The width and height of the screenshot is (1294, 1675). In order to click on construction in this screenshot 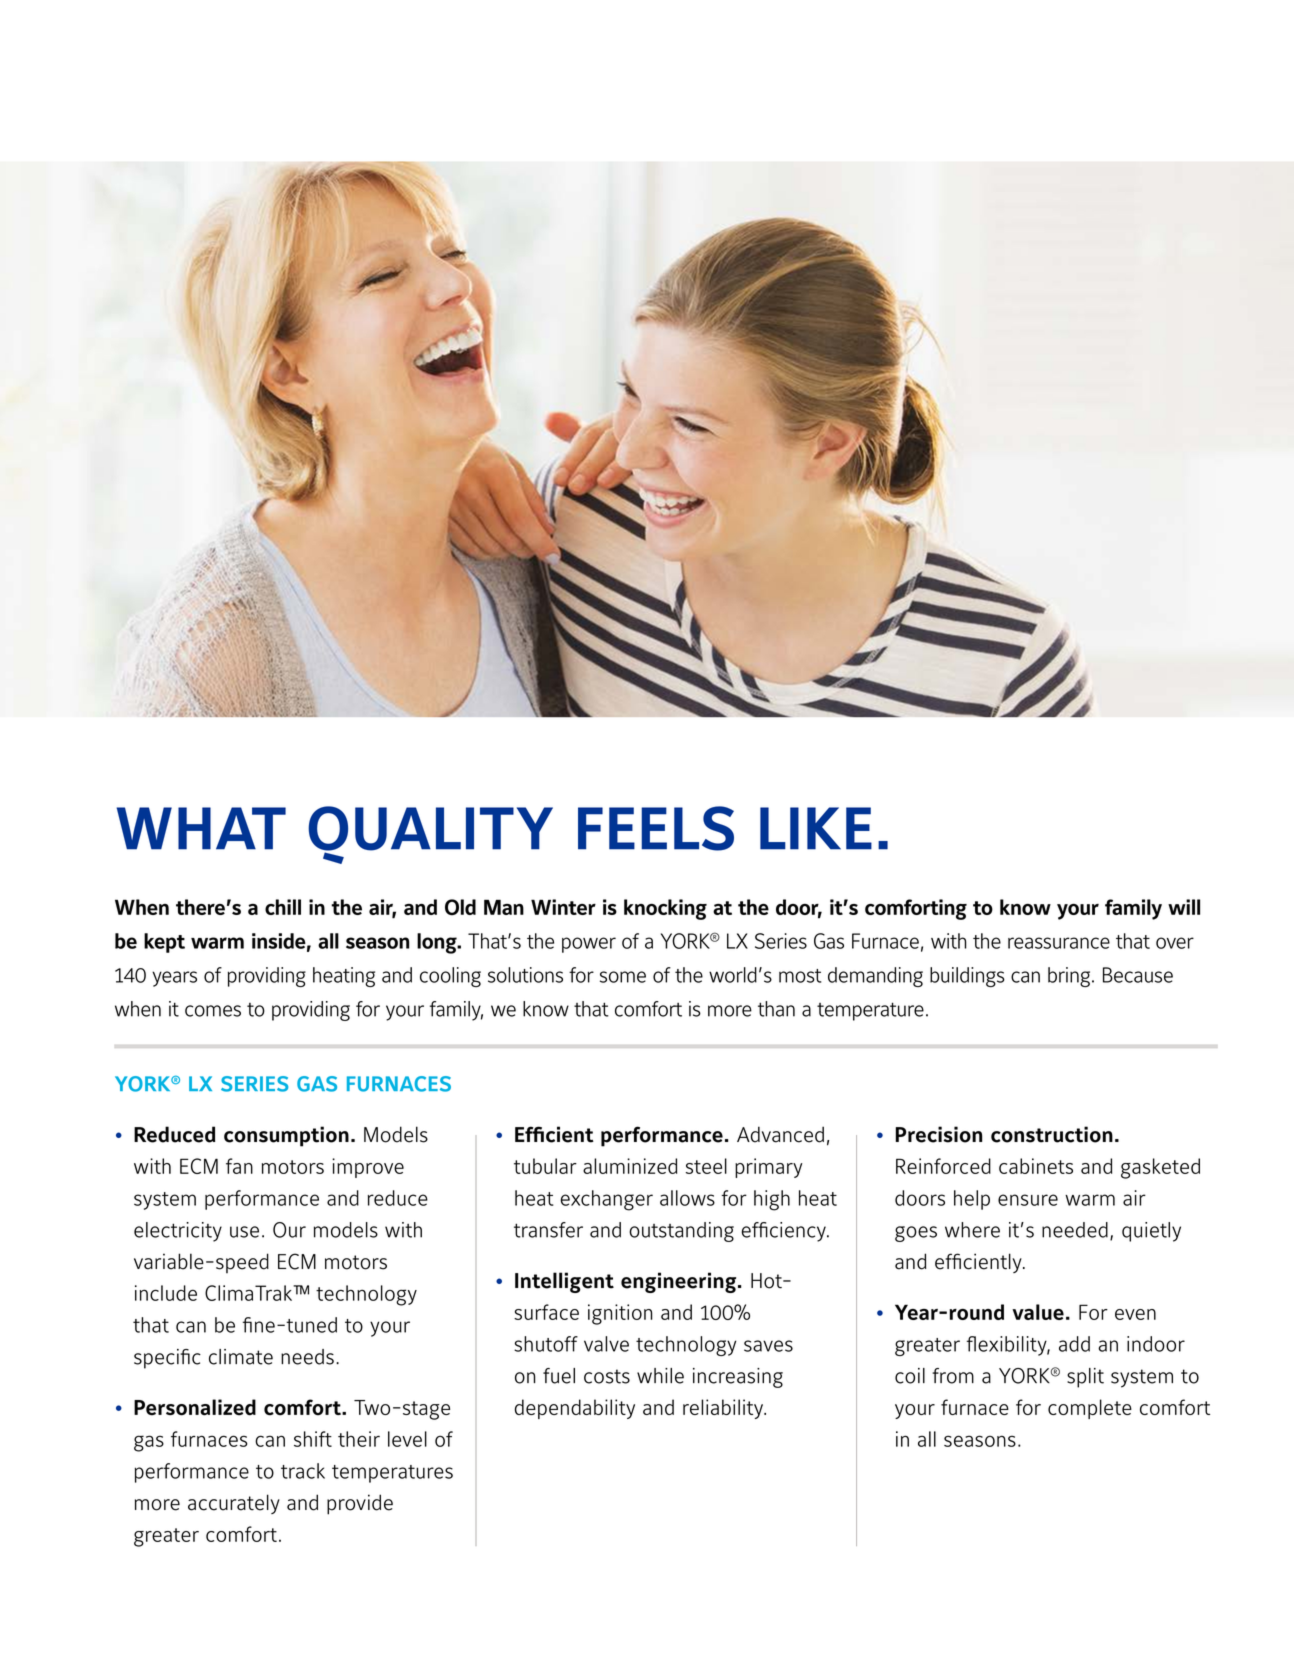, I will do `click(1052, 1134)`.
